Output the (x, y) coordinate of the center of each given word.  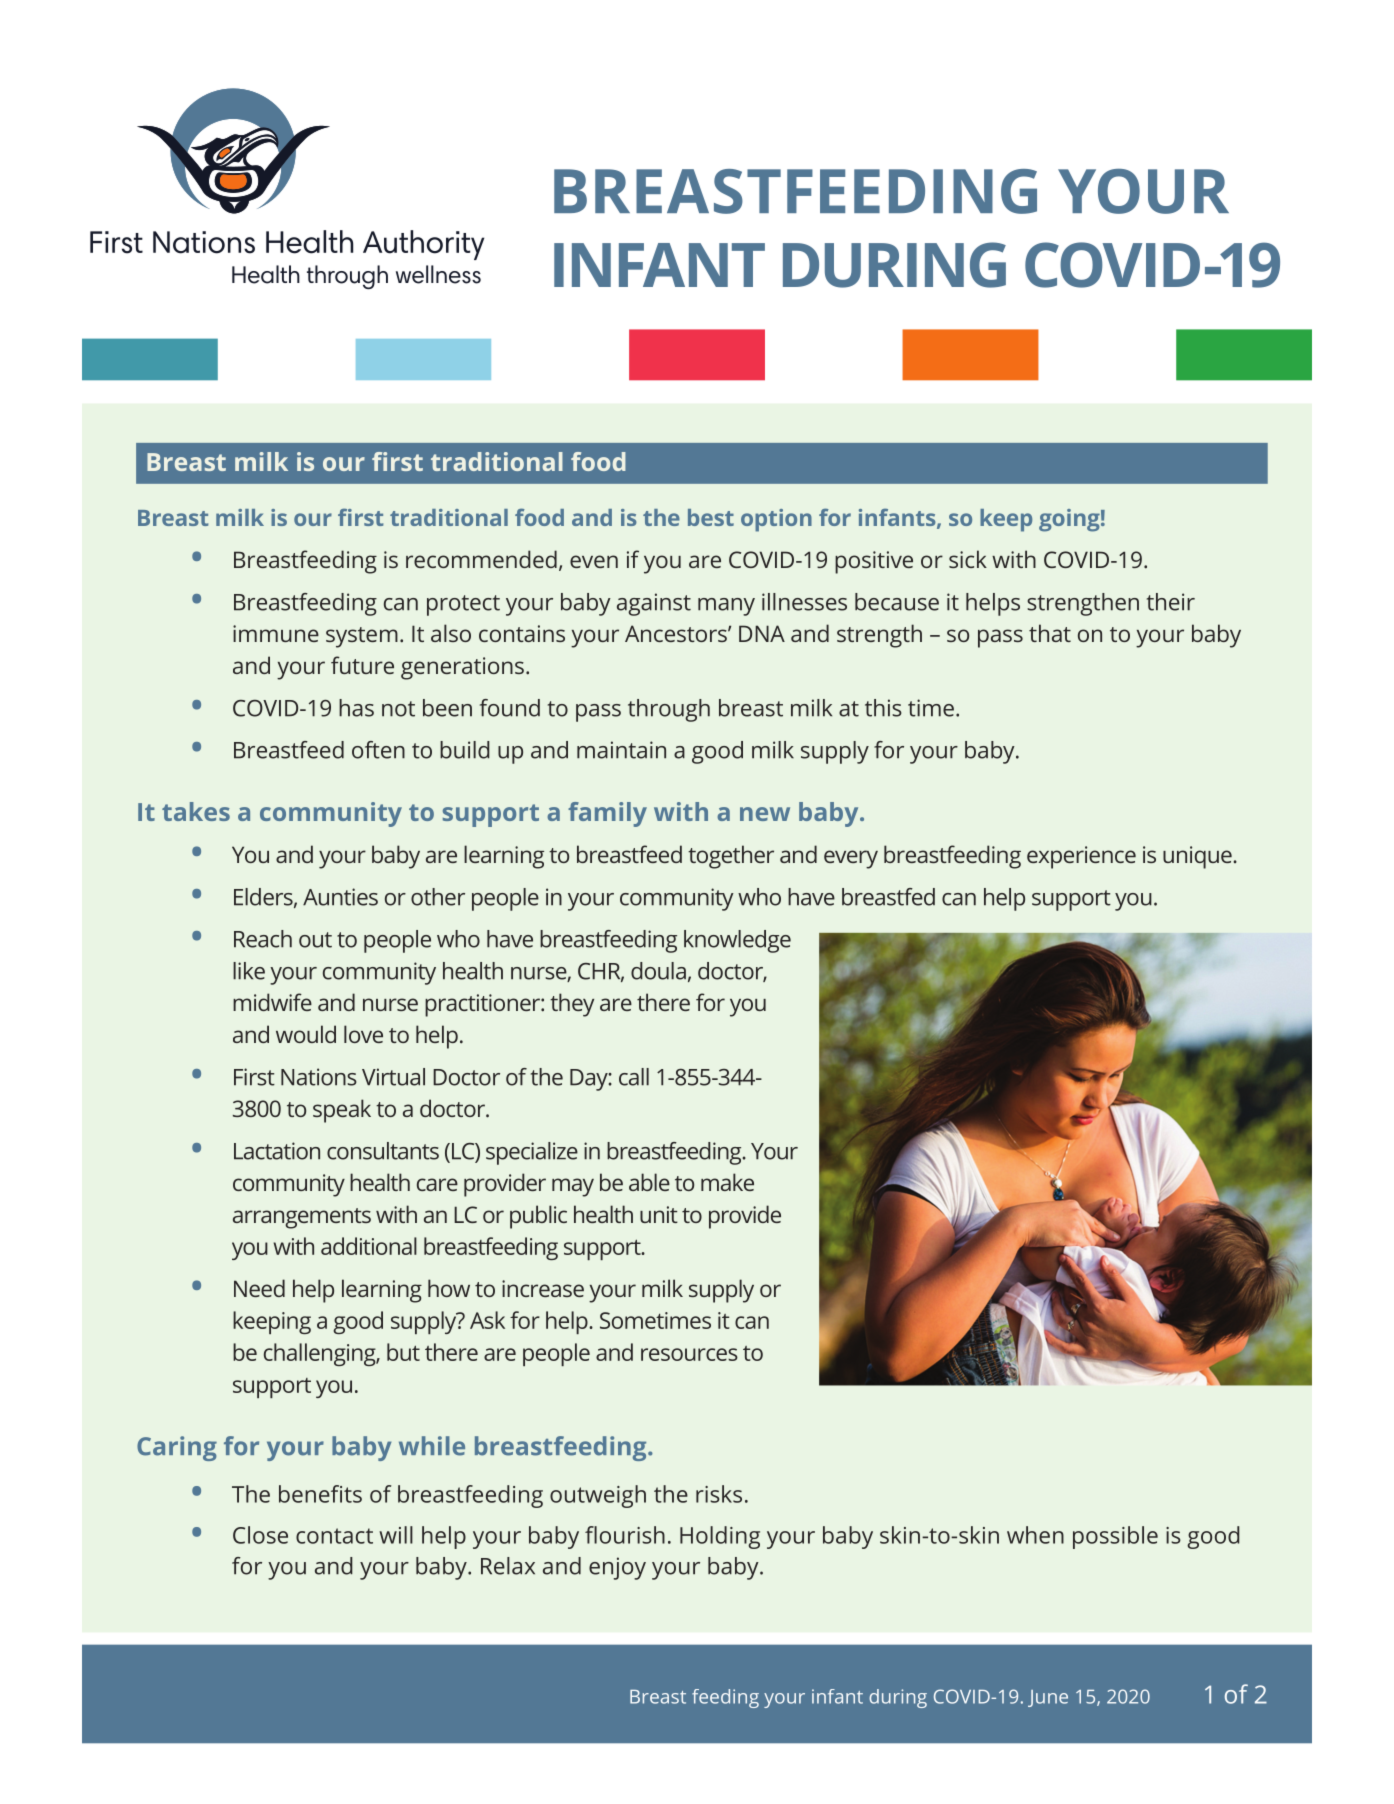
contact (334, 1536)
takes (196, 811)
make (727, 1182)
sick (968, 559)
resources (689, 1354)
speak (342, 1111)
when (1035, 1535)
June (1048, 1698)
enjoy (617, 1568)
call (634, 1077)
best (711, 517)
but (403, 1352)
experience (1081, 857)
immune (276, 633)
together (731, 857)
